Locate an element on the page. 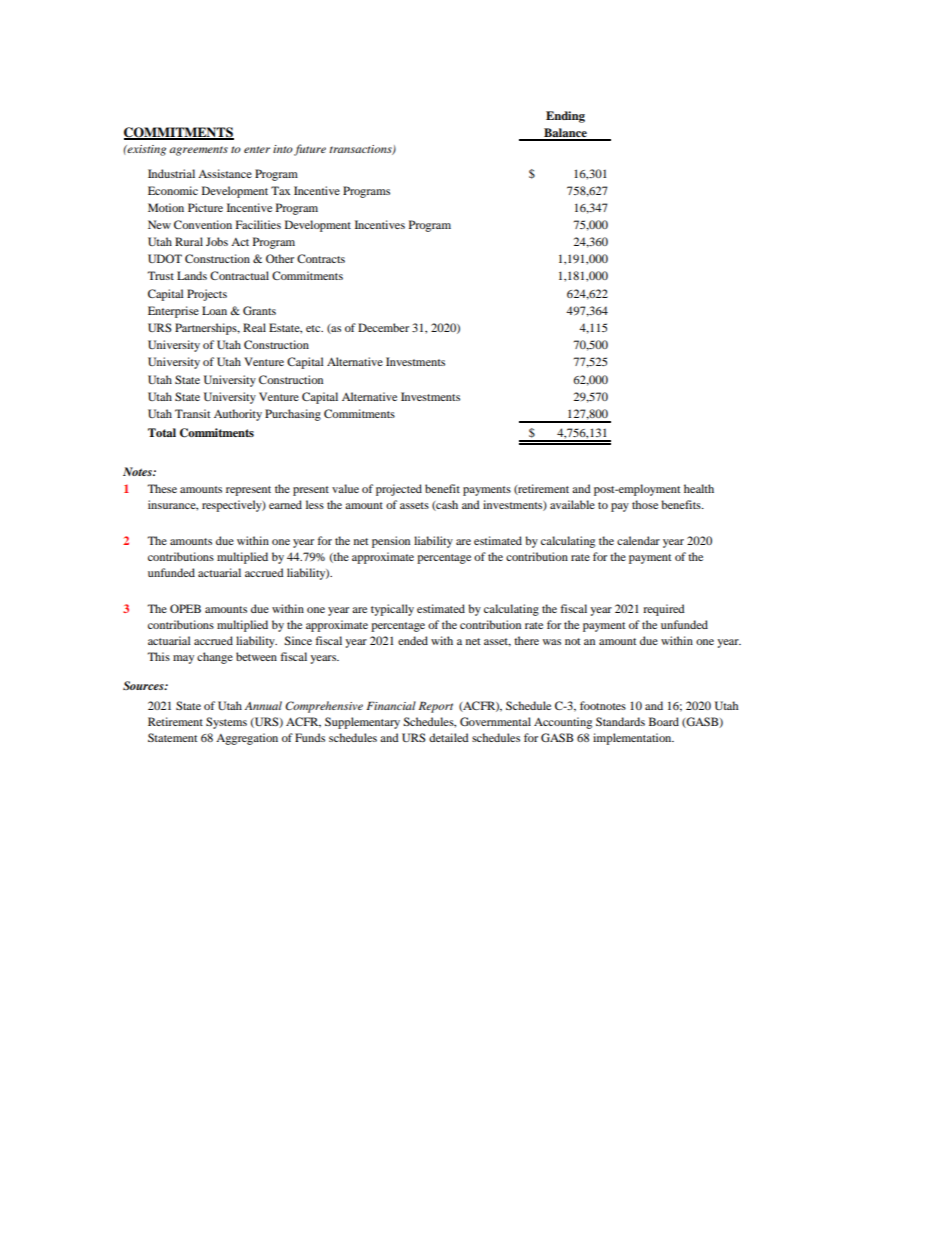 This image has height=1233, width=952. earned is located at coordinates (285, 504).
